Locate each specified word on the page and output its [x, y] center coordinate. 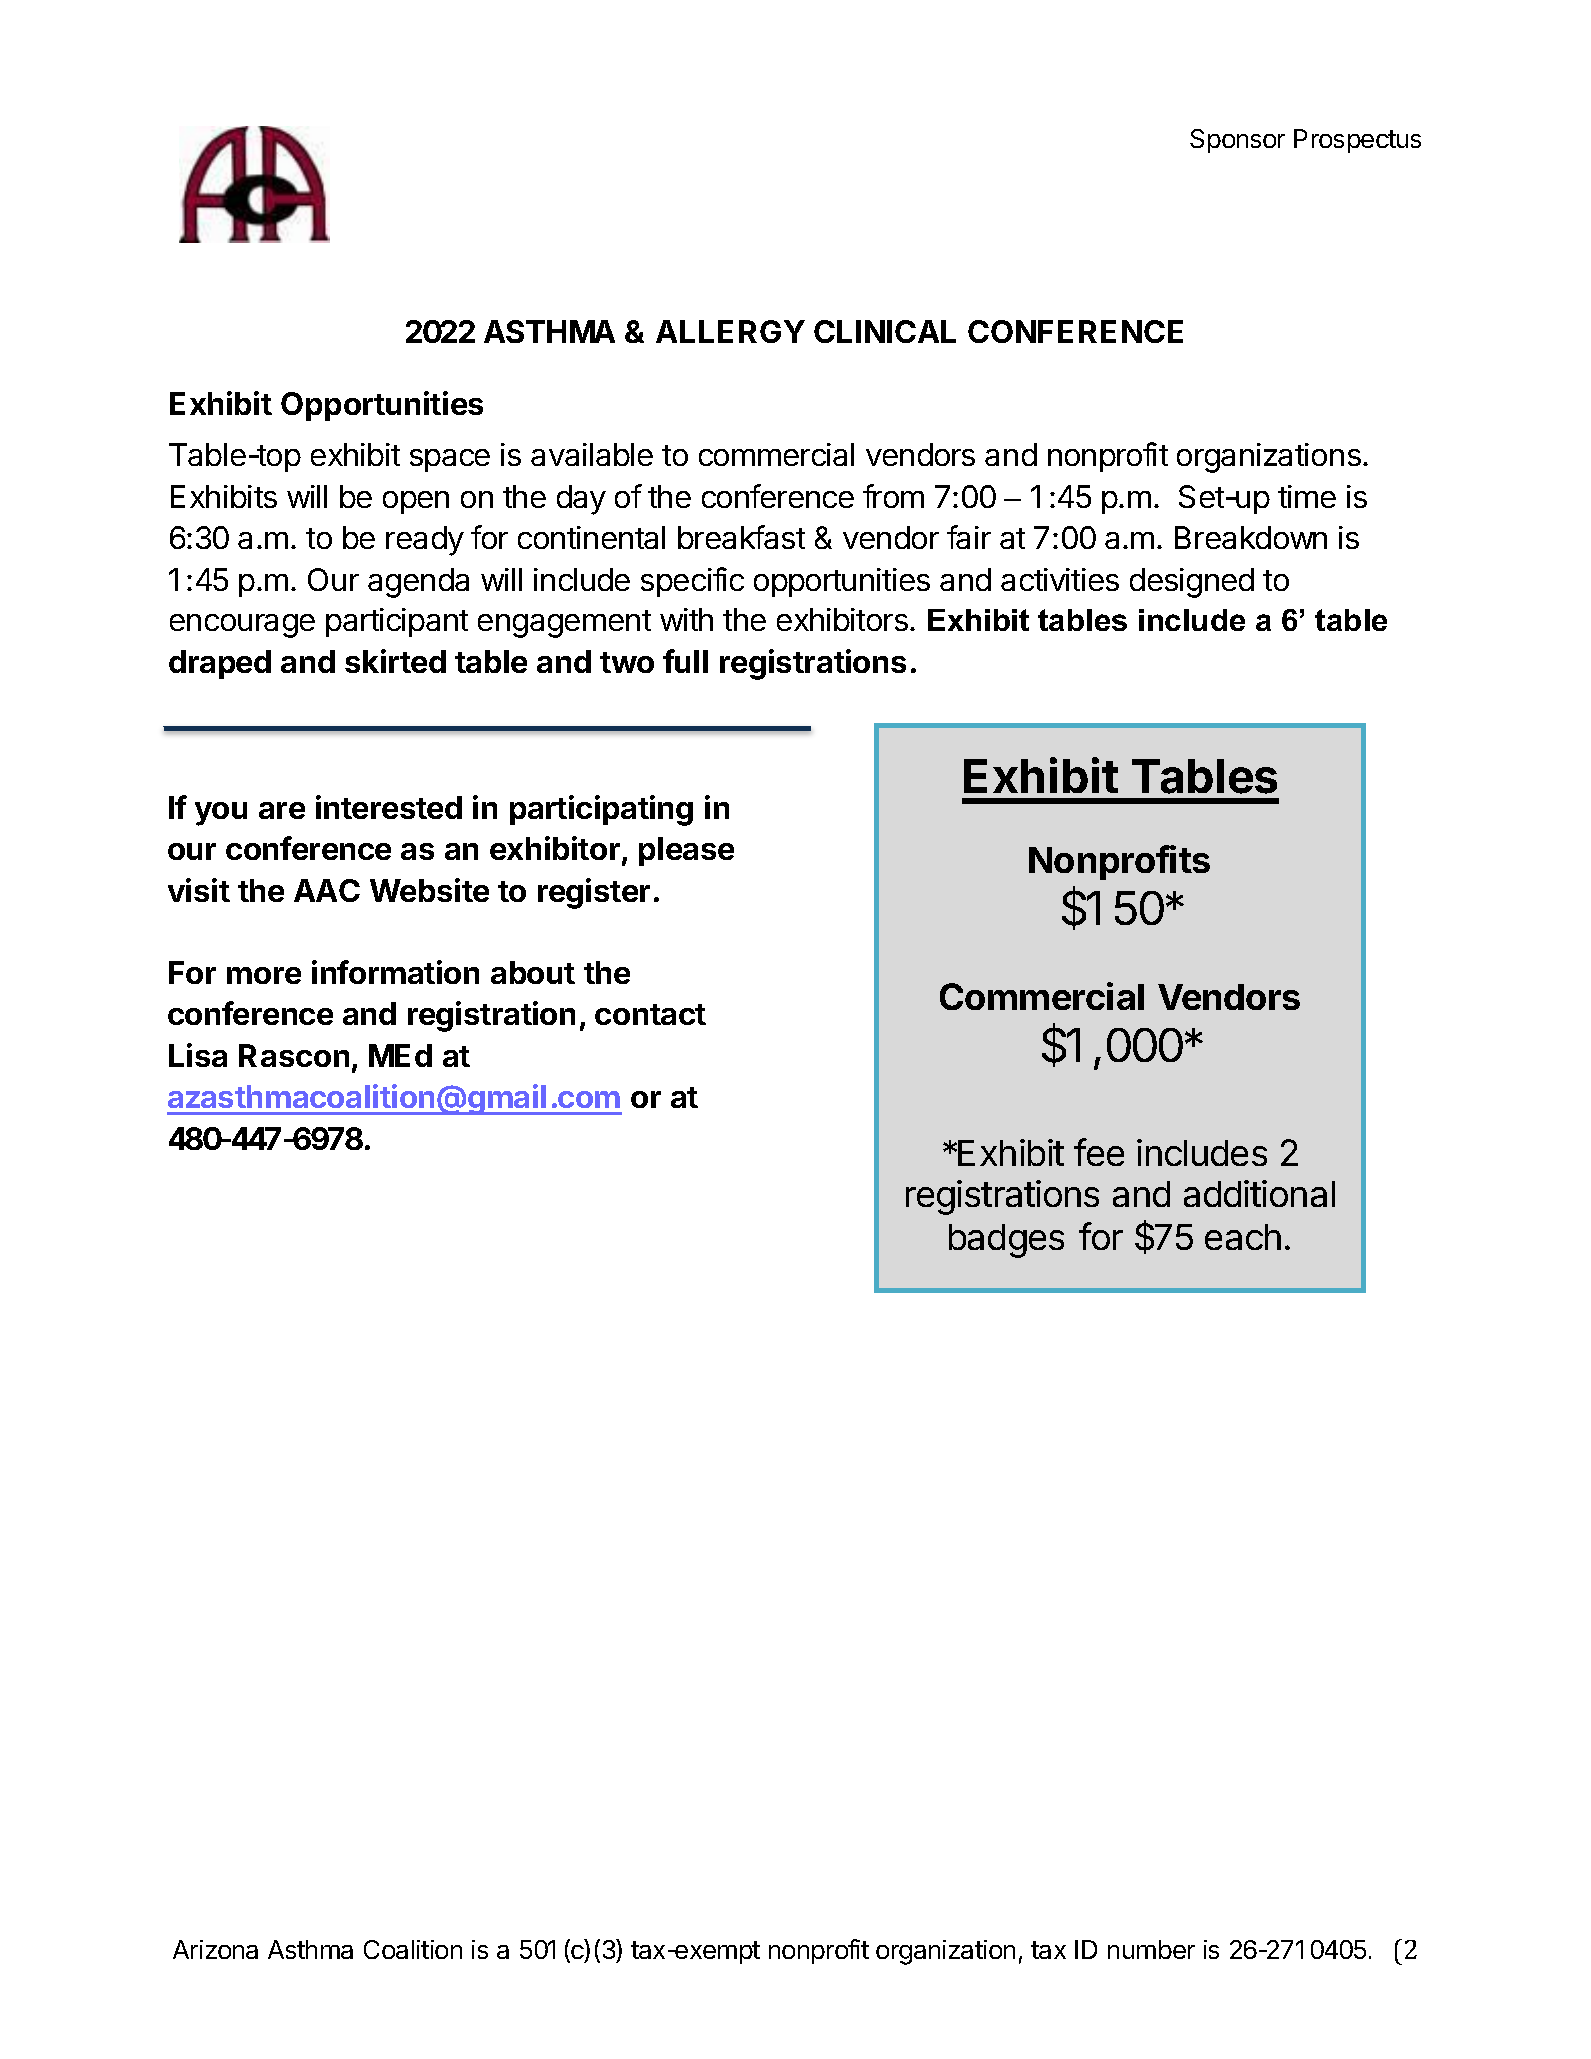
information [395, 972]
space [450, 460]
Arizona [215, 1949]
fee [1099, 1152]
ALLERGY [730, 331]
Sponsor [1237, 141]
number [1151, 1949]
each [1243, 1237]
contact [650, 1014]
